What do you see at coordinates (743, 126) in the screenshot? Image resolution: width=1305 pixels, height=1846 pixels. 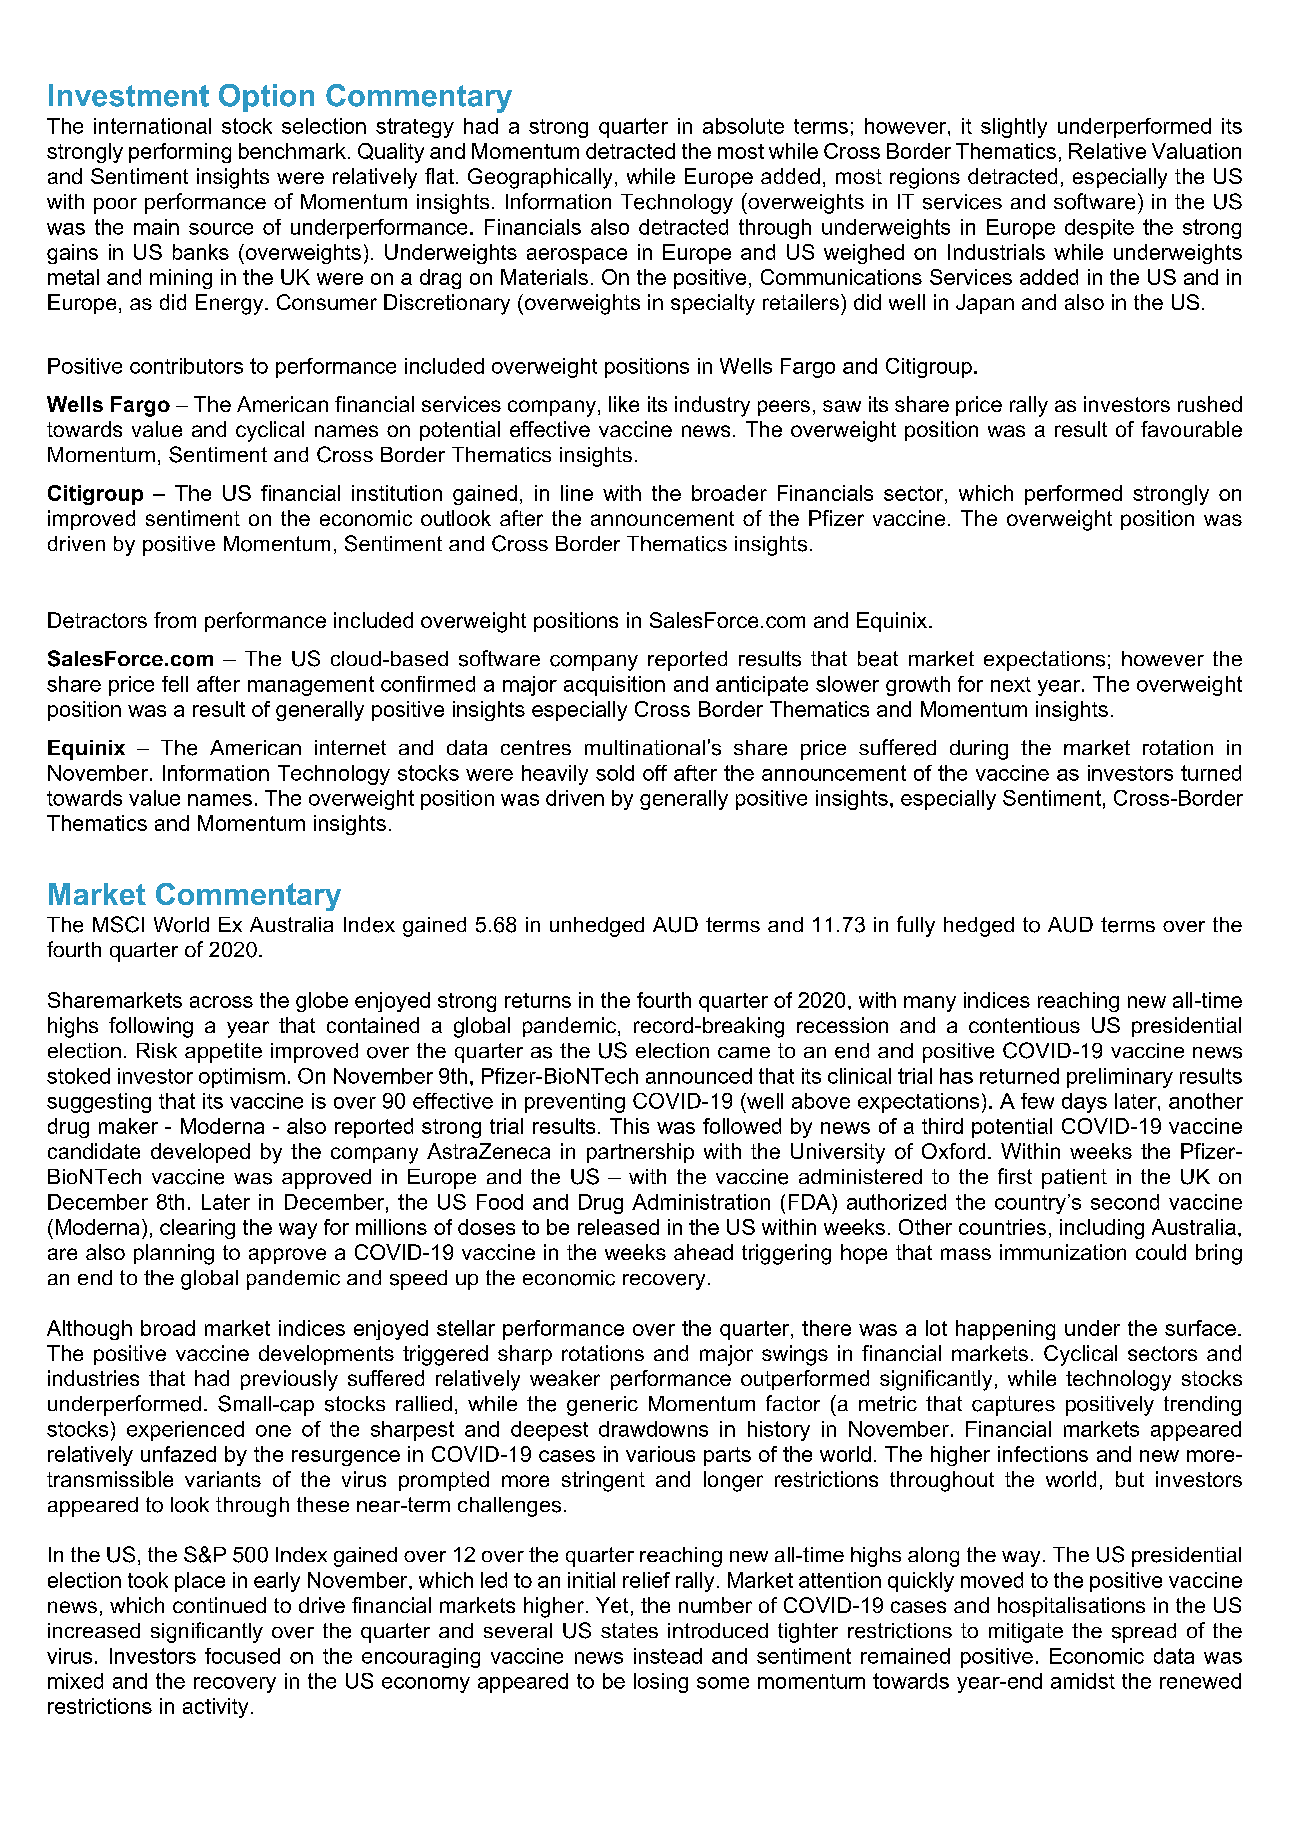 I see `absolute` at bounding box center [743, 126].
